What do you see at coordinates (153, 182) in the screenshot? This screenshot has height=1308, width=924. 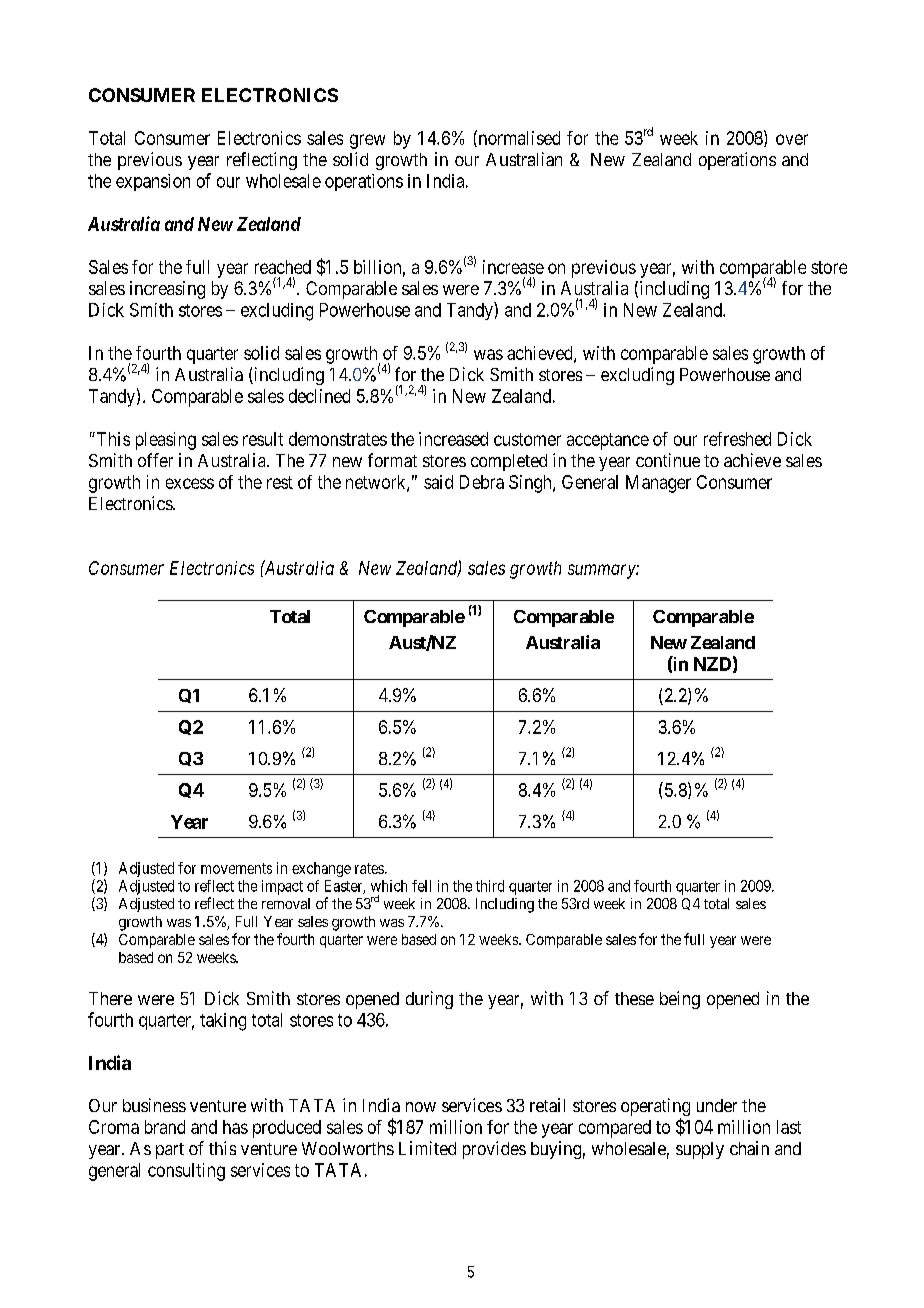 I see `expansion` at bounding box center [153, 182].
